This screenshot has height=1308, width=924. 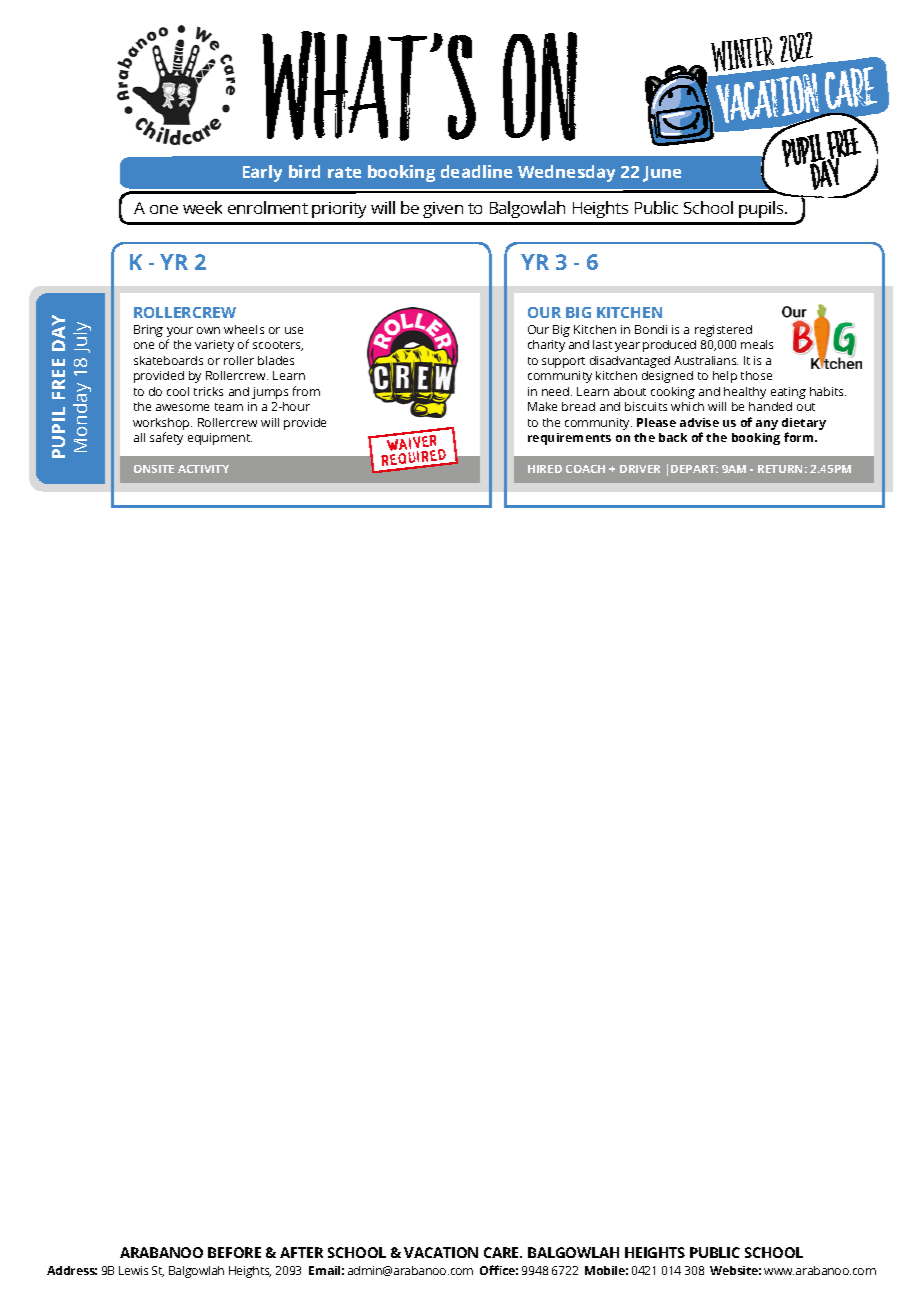 I want to click on DRIVER, so click(x=640, y=469).
